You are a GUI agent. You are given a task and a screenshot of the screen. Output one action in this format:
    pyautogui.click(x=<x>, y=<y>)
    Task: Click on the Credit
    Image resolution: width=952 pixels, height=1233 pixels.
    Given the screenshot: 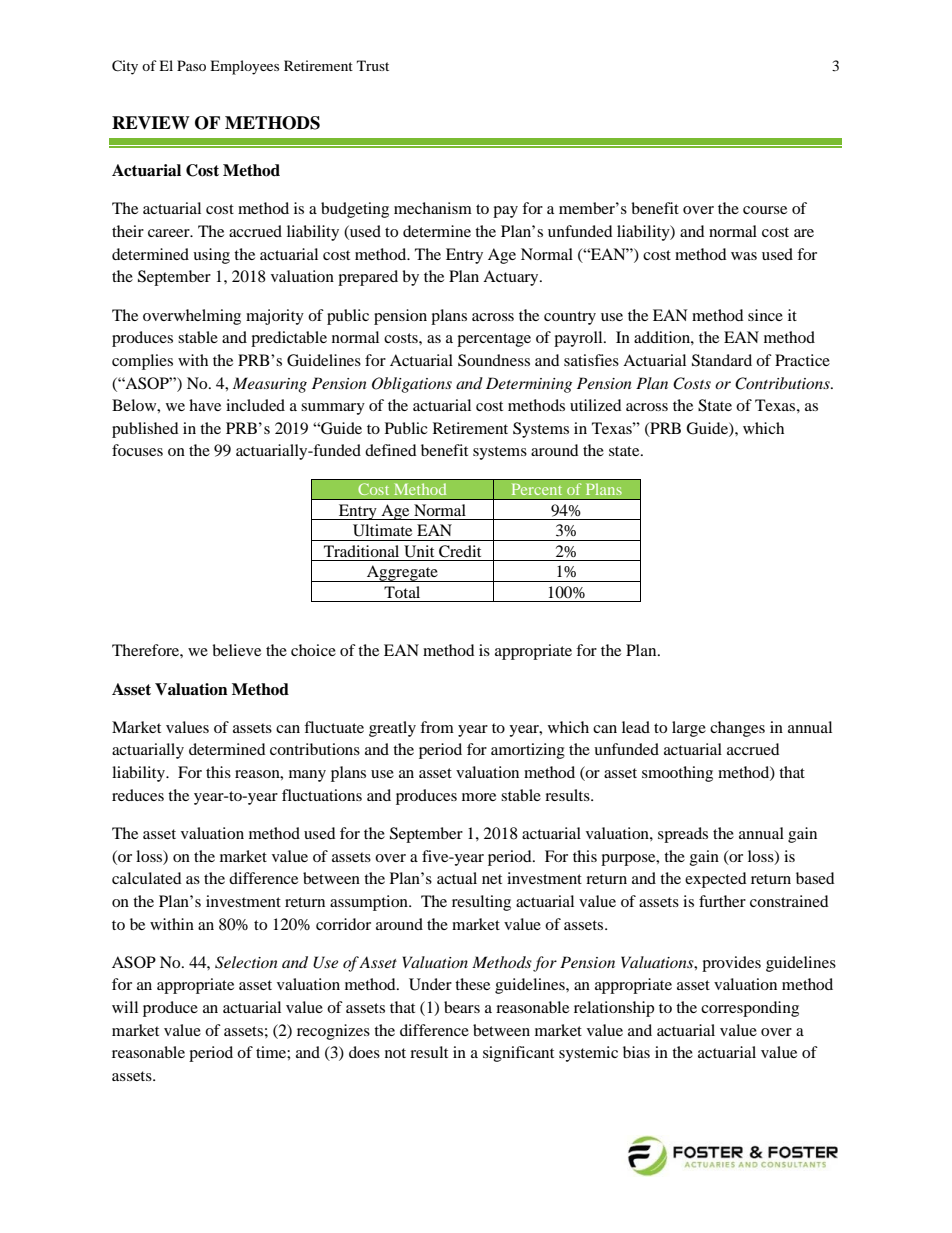 What is the action you would take?
    pyautogui.click(x=460, y=551)
